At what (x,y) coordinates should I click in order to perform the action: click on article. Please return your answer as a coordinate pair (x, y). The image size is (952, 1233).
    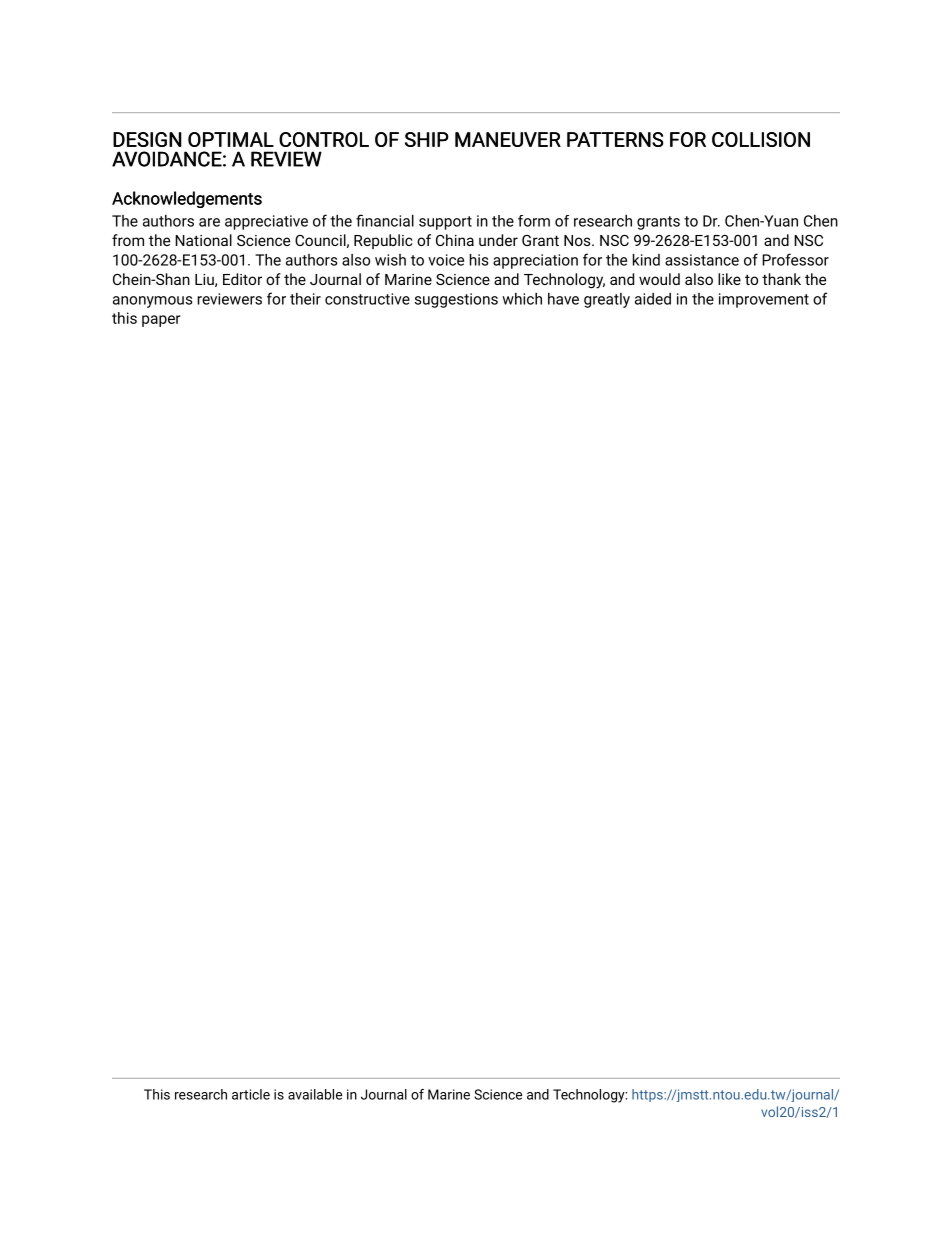
    Looking at the image, I should click on (251, 1094).
